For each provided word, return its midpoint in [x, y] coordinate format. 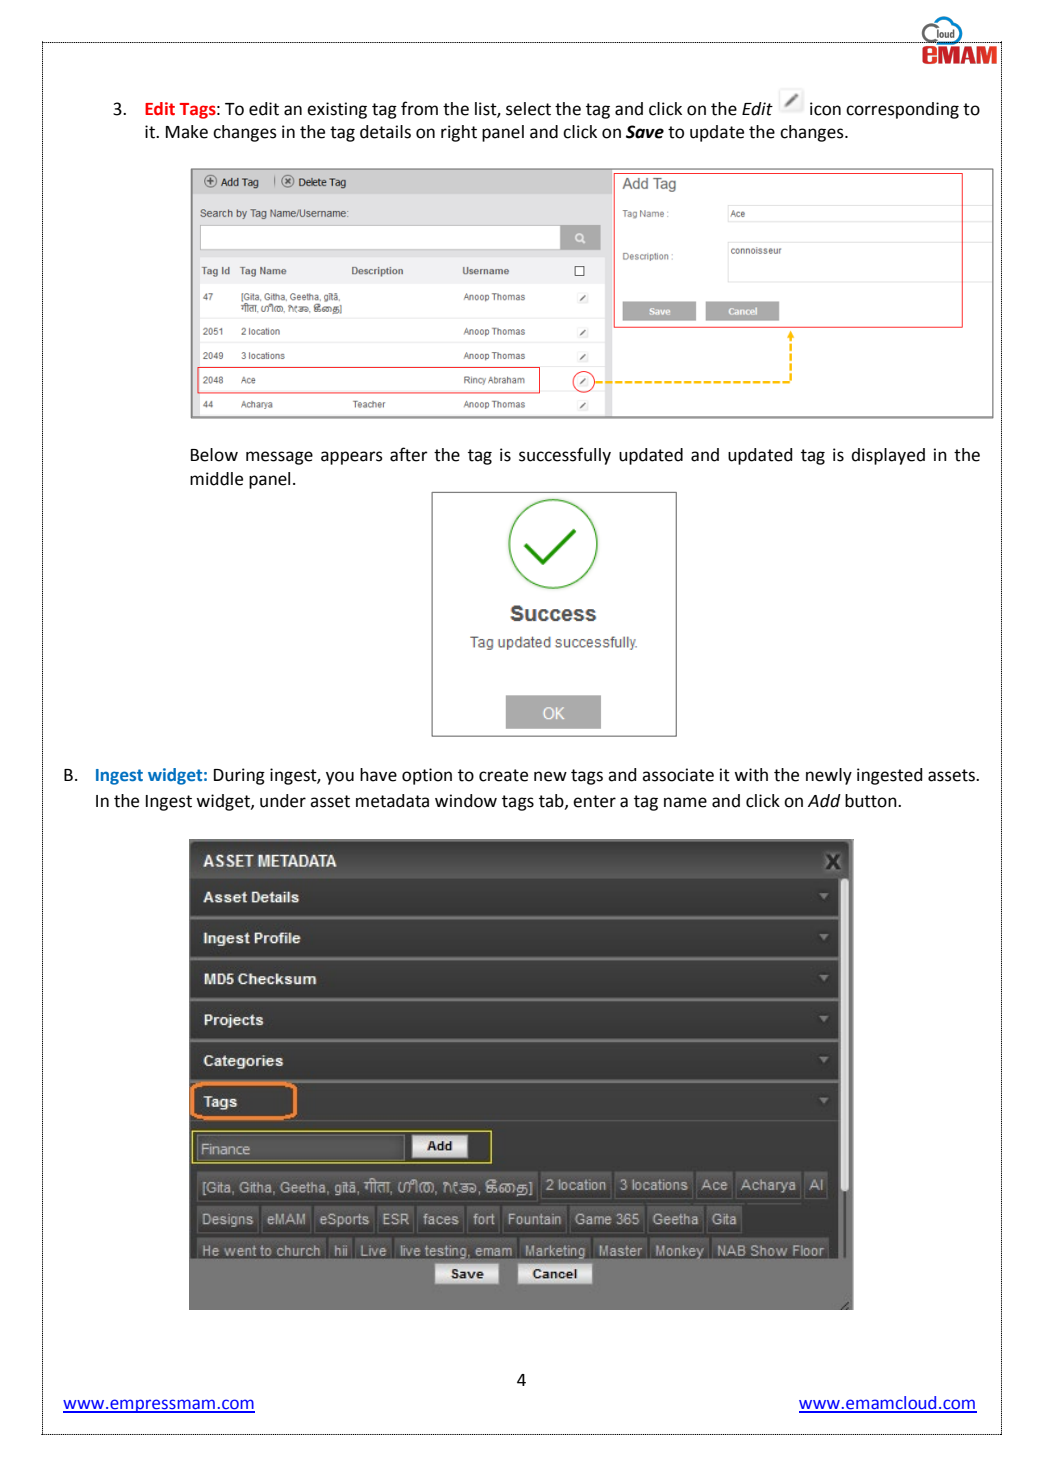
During [239, 776]
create [503, 775]
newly [829, 776]
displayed [888, 456]
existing [337, 110]
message [279, 458]
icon [825, 109]
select [528, 109]
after [409, 454]
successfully [565, 456]
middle [216, 479]
